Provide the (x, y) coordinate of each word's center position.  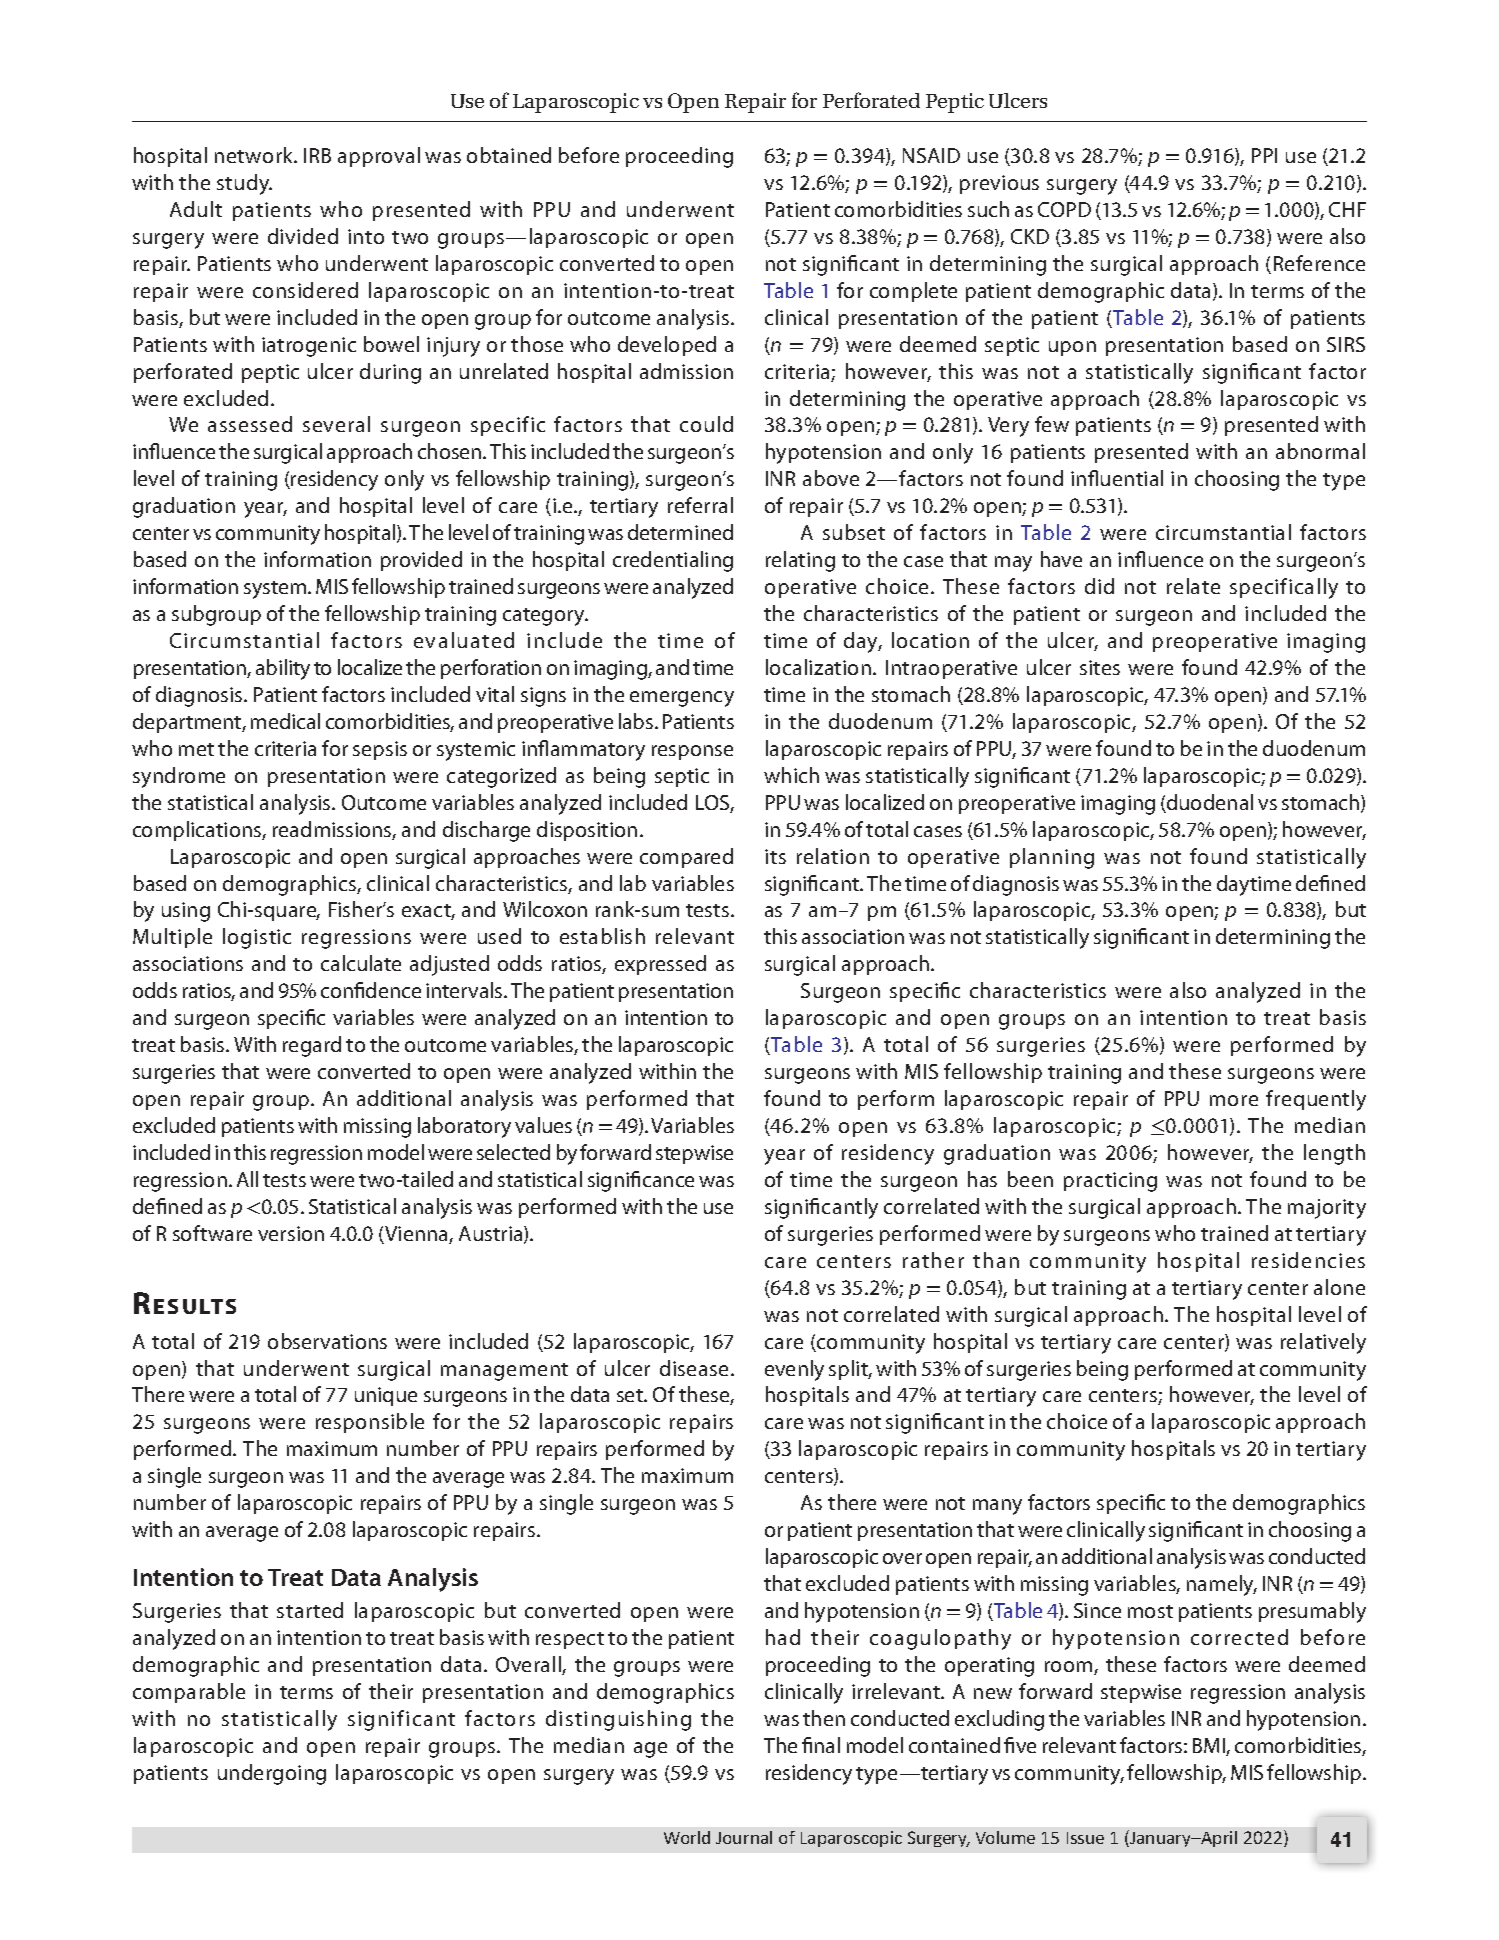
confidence (371, 990)
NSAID (931, 155)
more (1234, 1100)
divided (303, 236)
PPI (1264, 155)
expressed (660, 965)
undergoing (272, 1774)
